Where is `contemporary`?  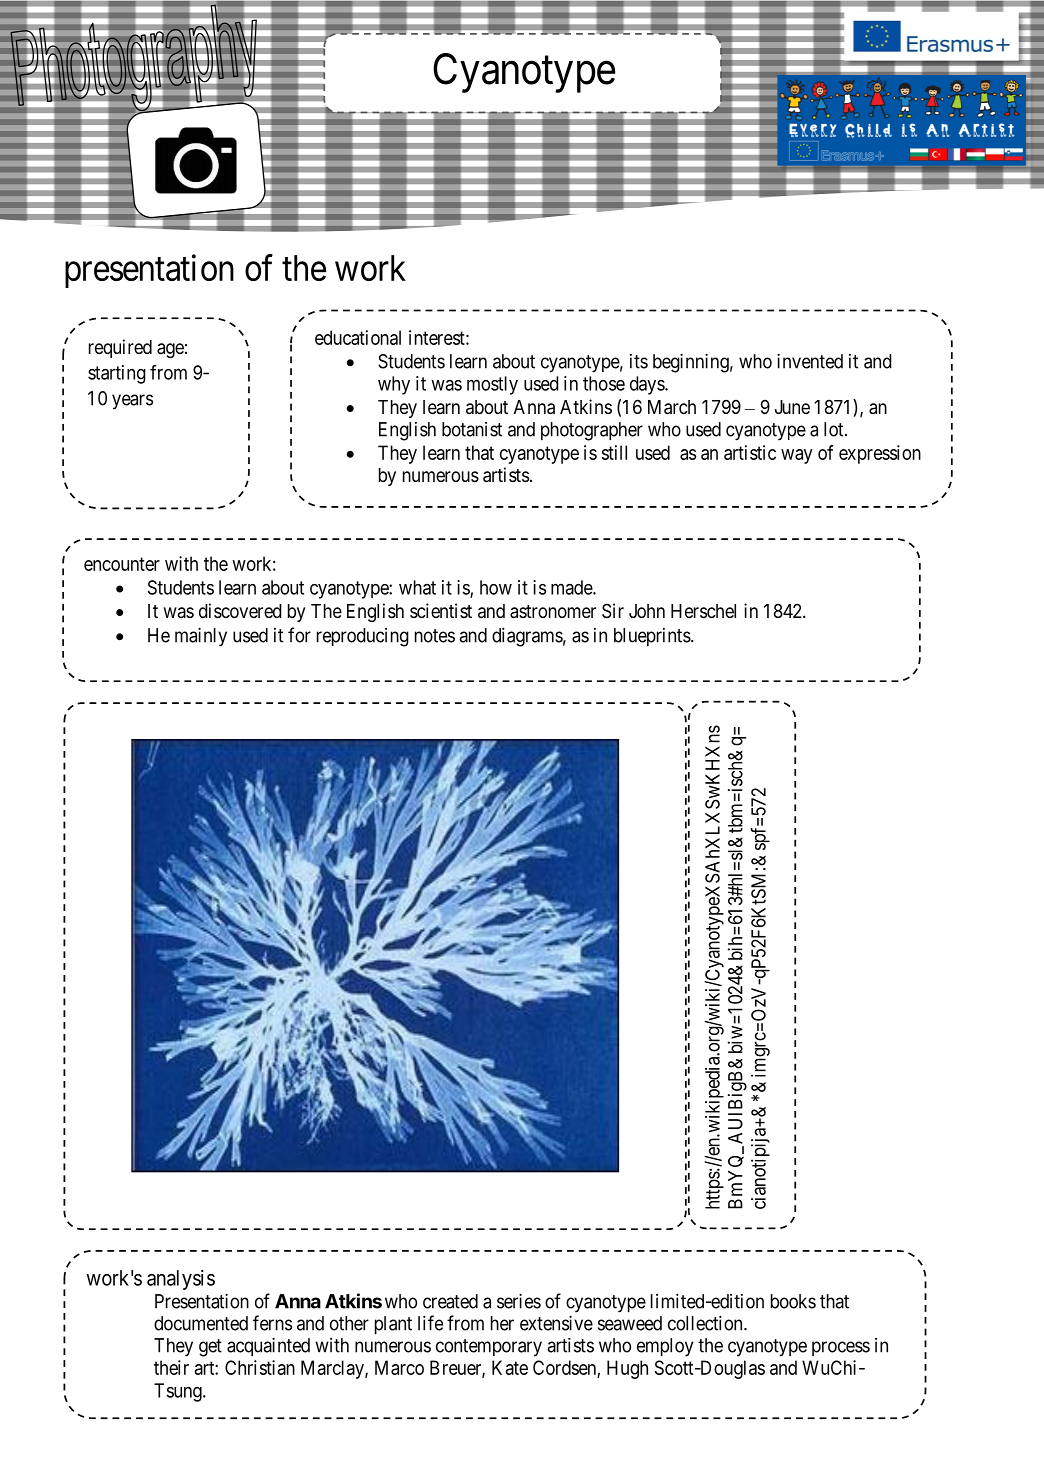
contemporary is located at coordinates (489, 1348).
